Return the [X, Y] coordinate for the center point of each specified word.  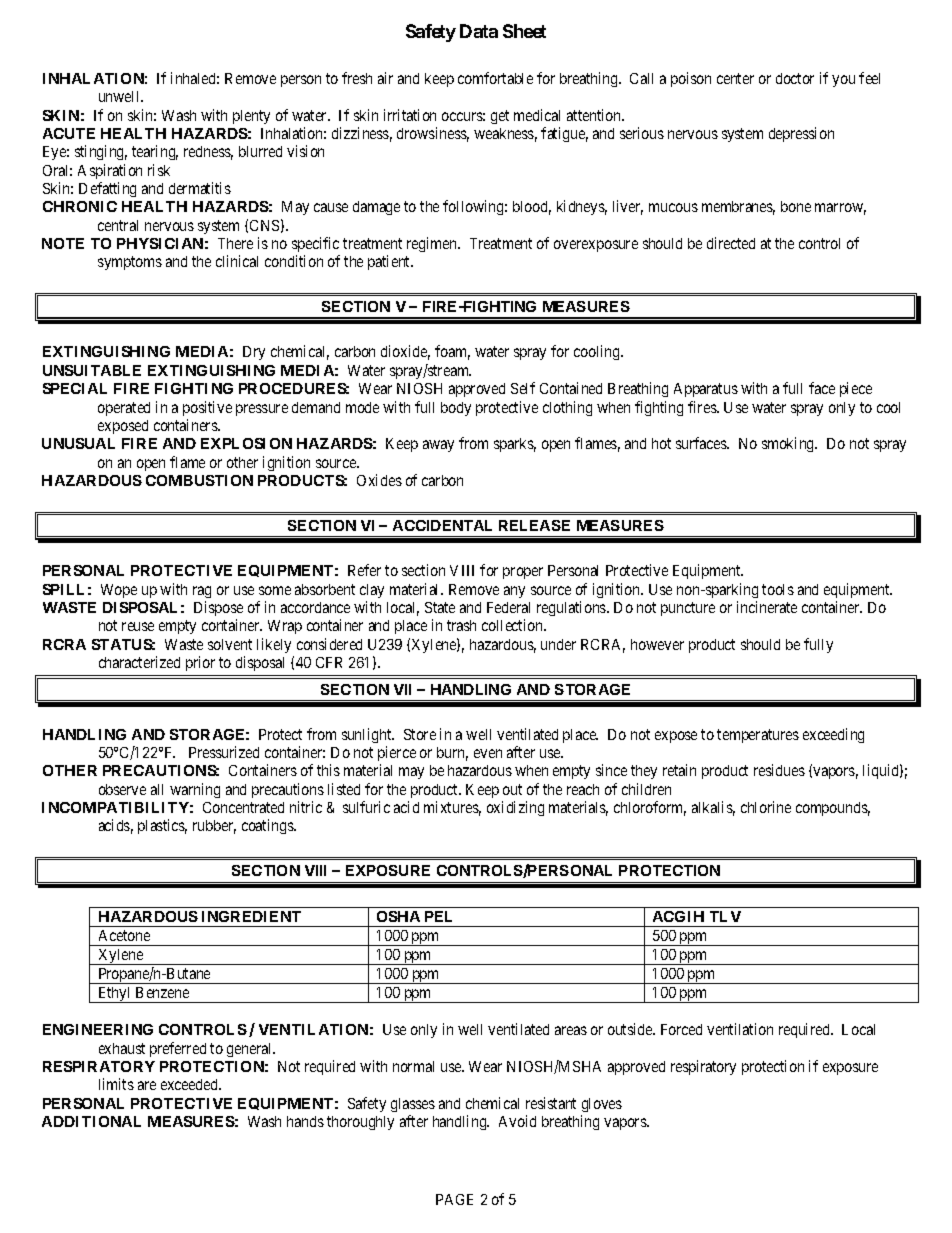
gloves [602, 1105]
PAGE [454, 1199]
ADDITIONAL [91, 1121]
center [735, 78]
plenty [251, 117]
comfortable [495, 78]
